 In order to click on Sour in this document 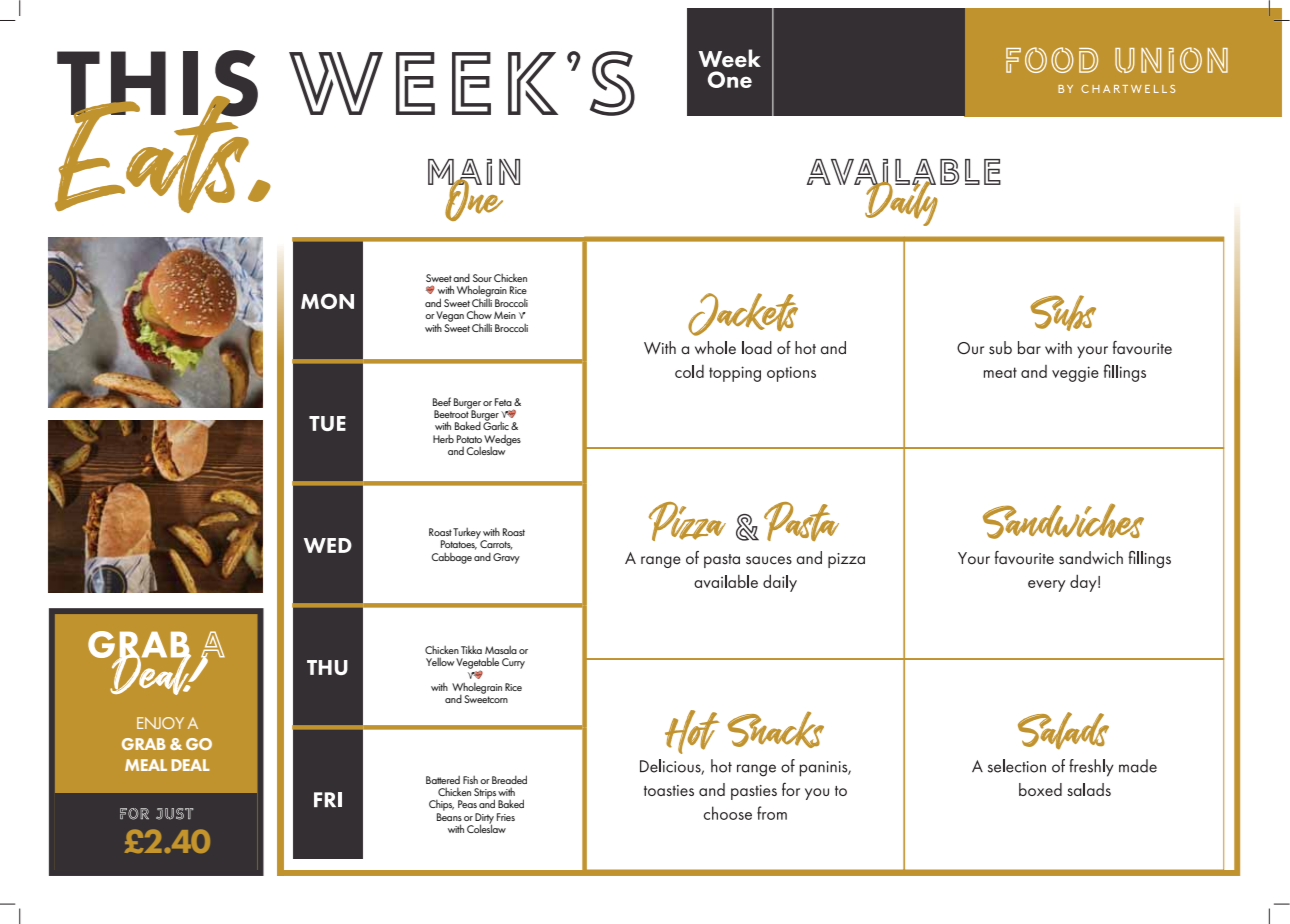, I will do `click(482, 278)`.
